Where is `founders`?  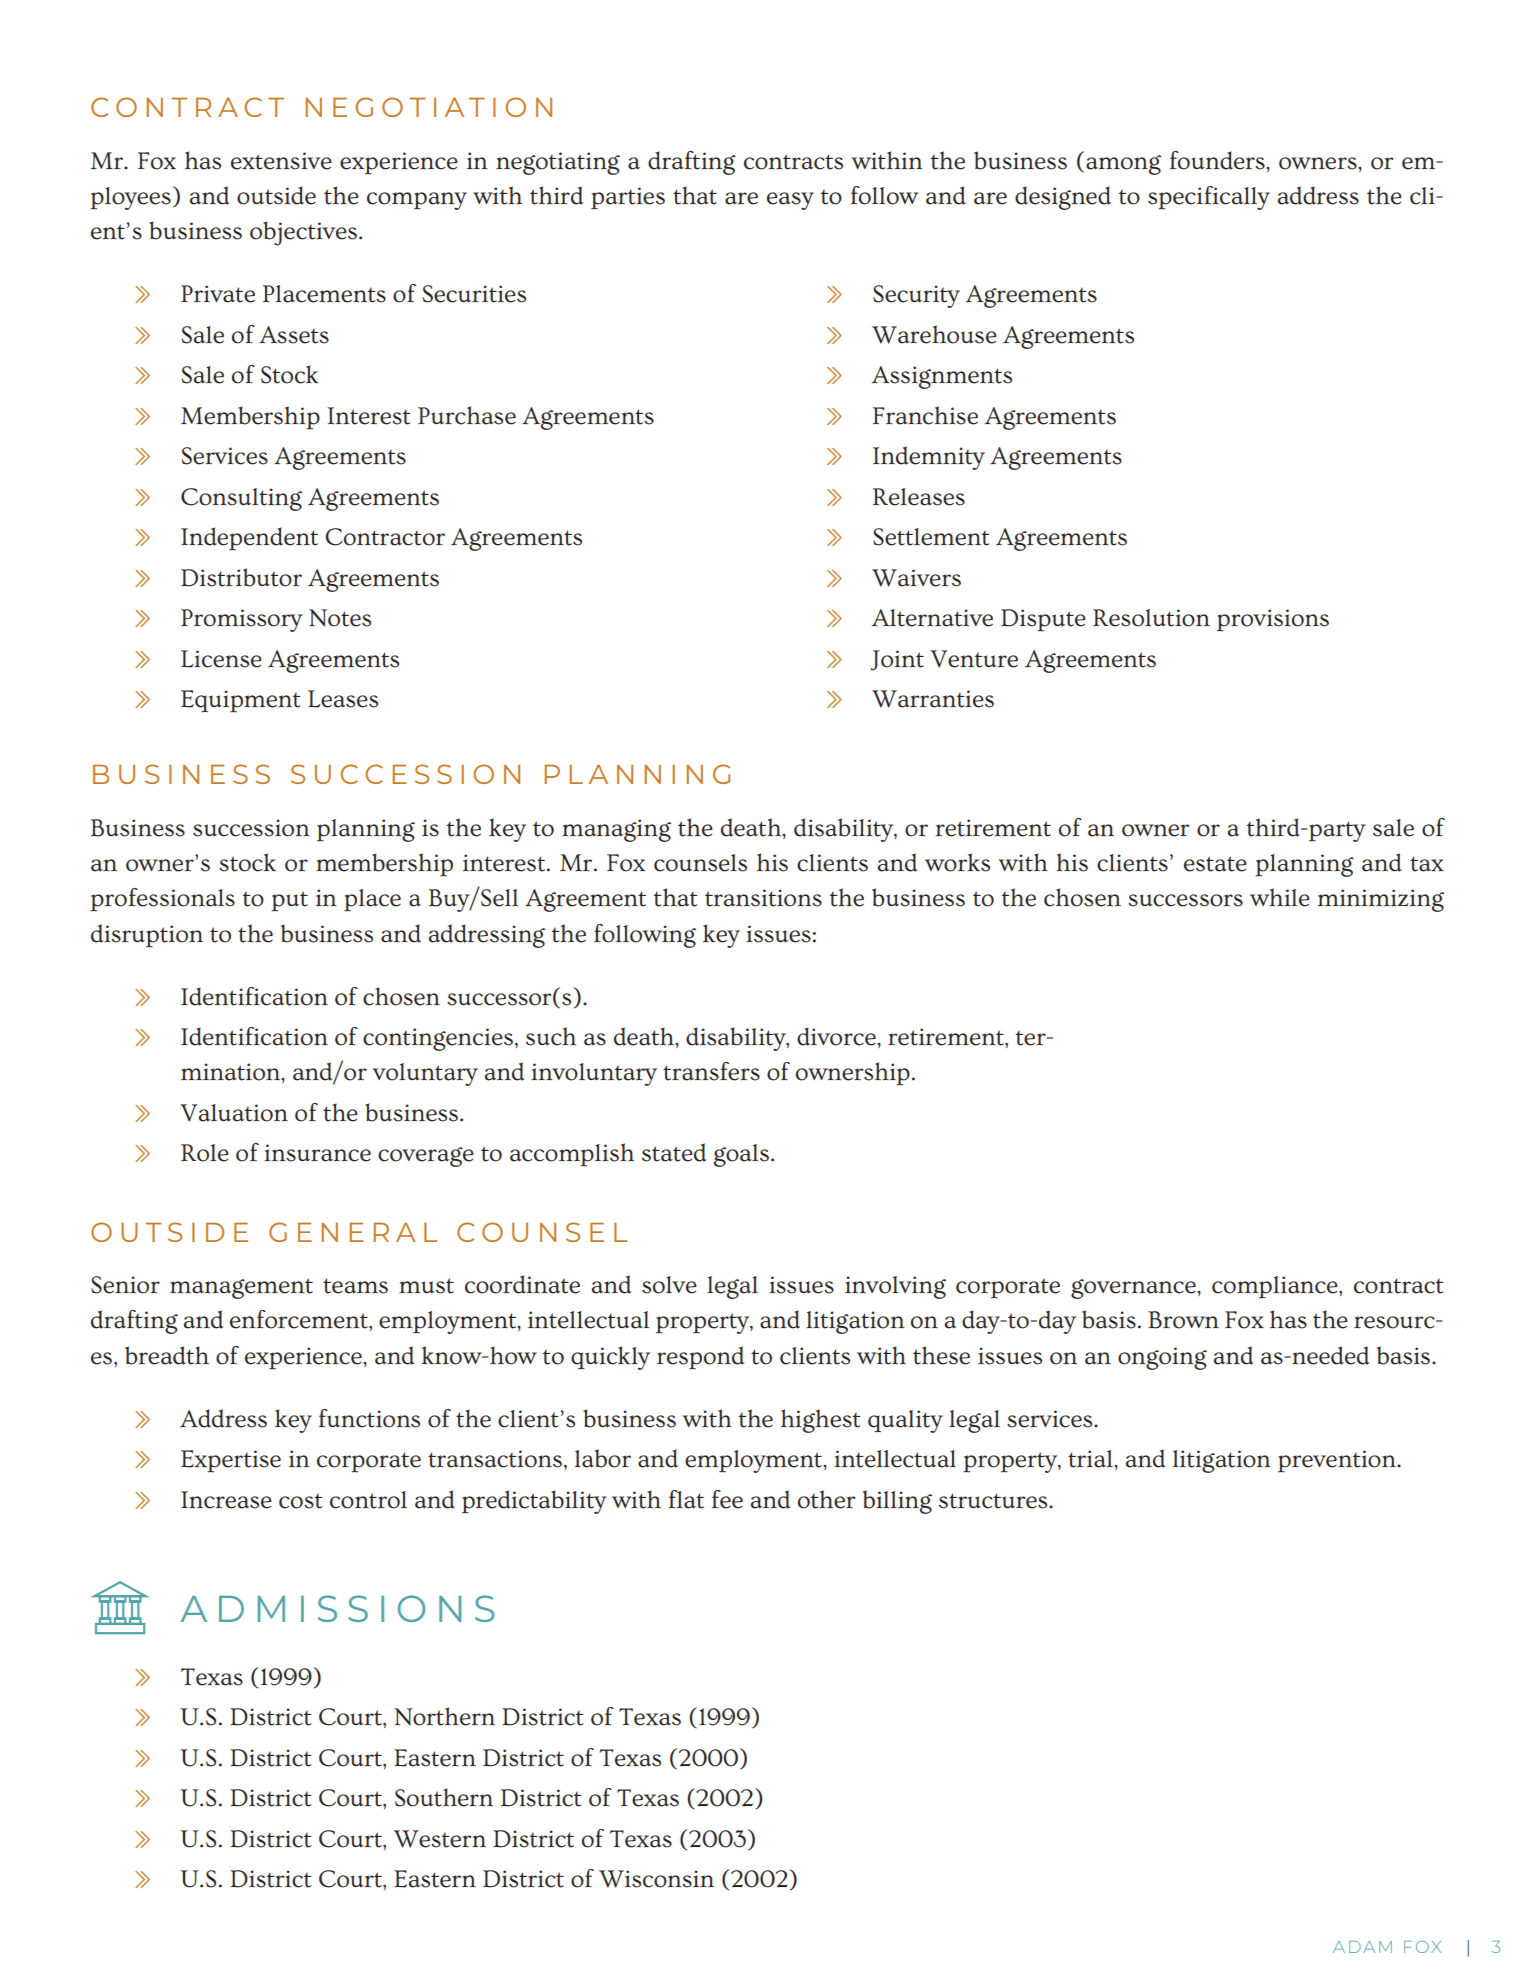 founders is located at coordinates (1218, 160).
